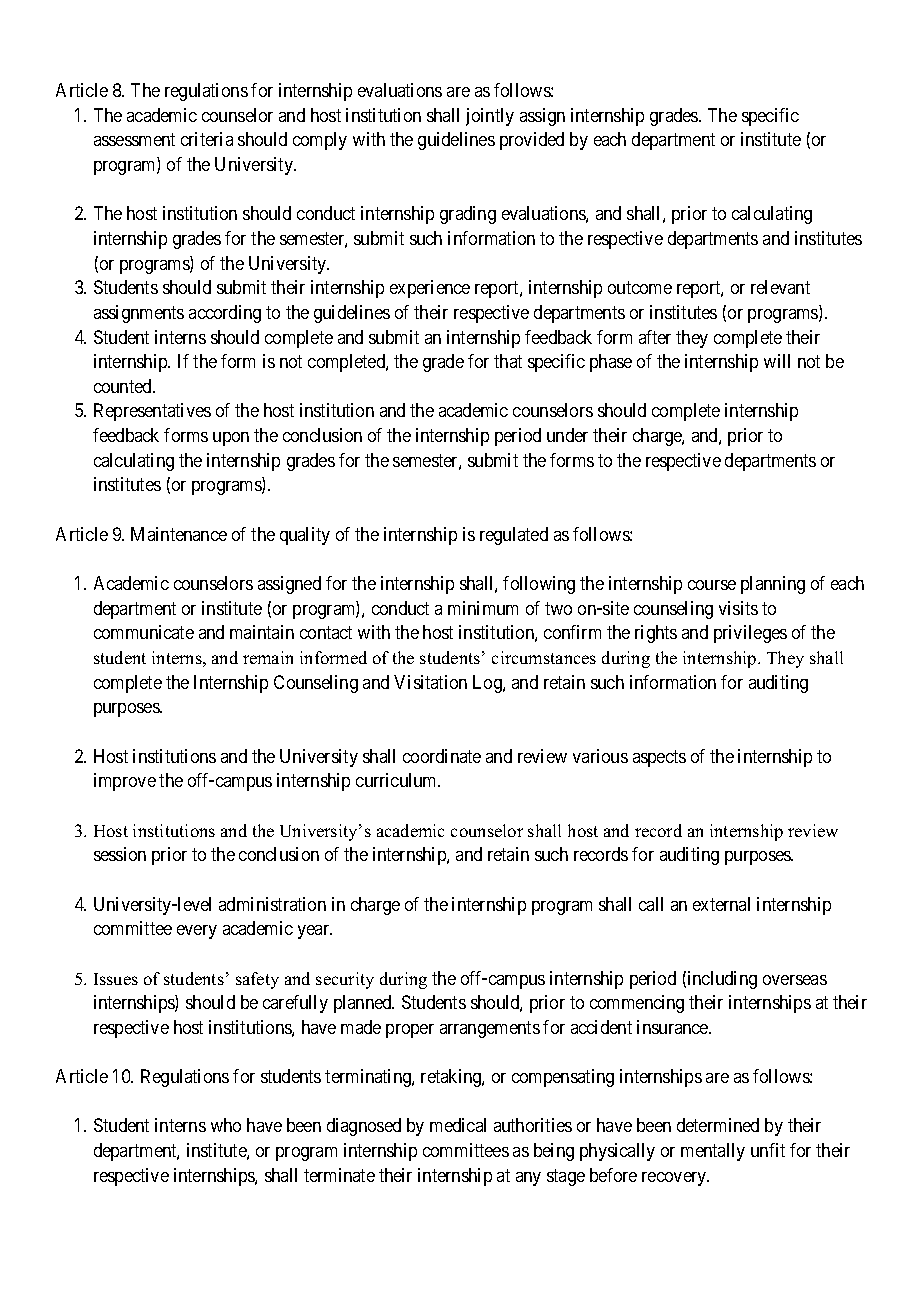 This screenshot has height=1308, width=924. Describe the element at coordinates (490, 117) in the screenshot. I see `jointly` at that location.
